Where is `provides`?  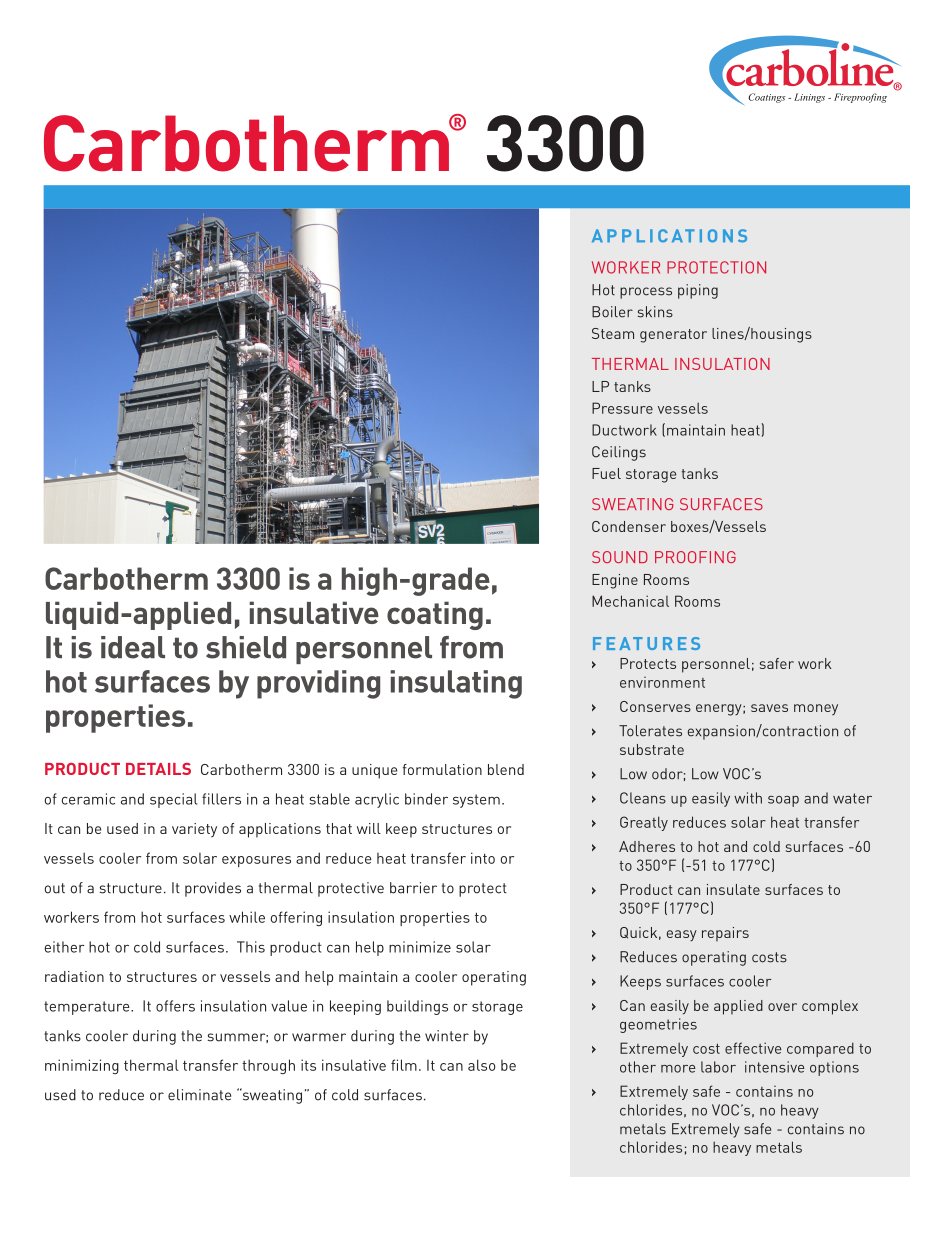
provides is located at coordinates (213, 889).
